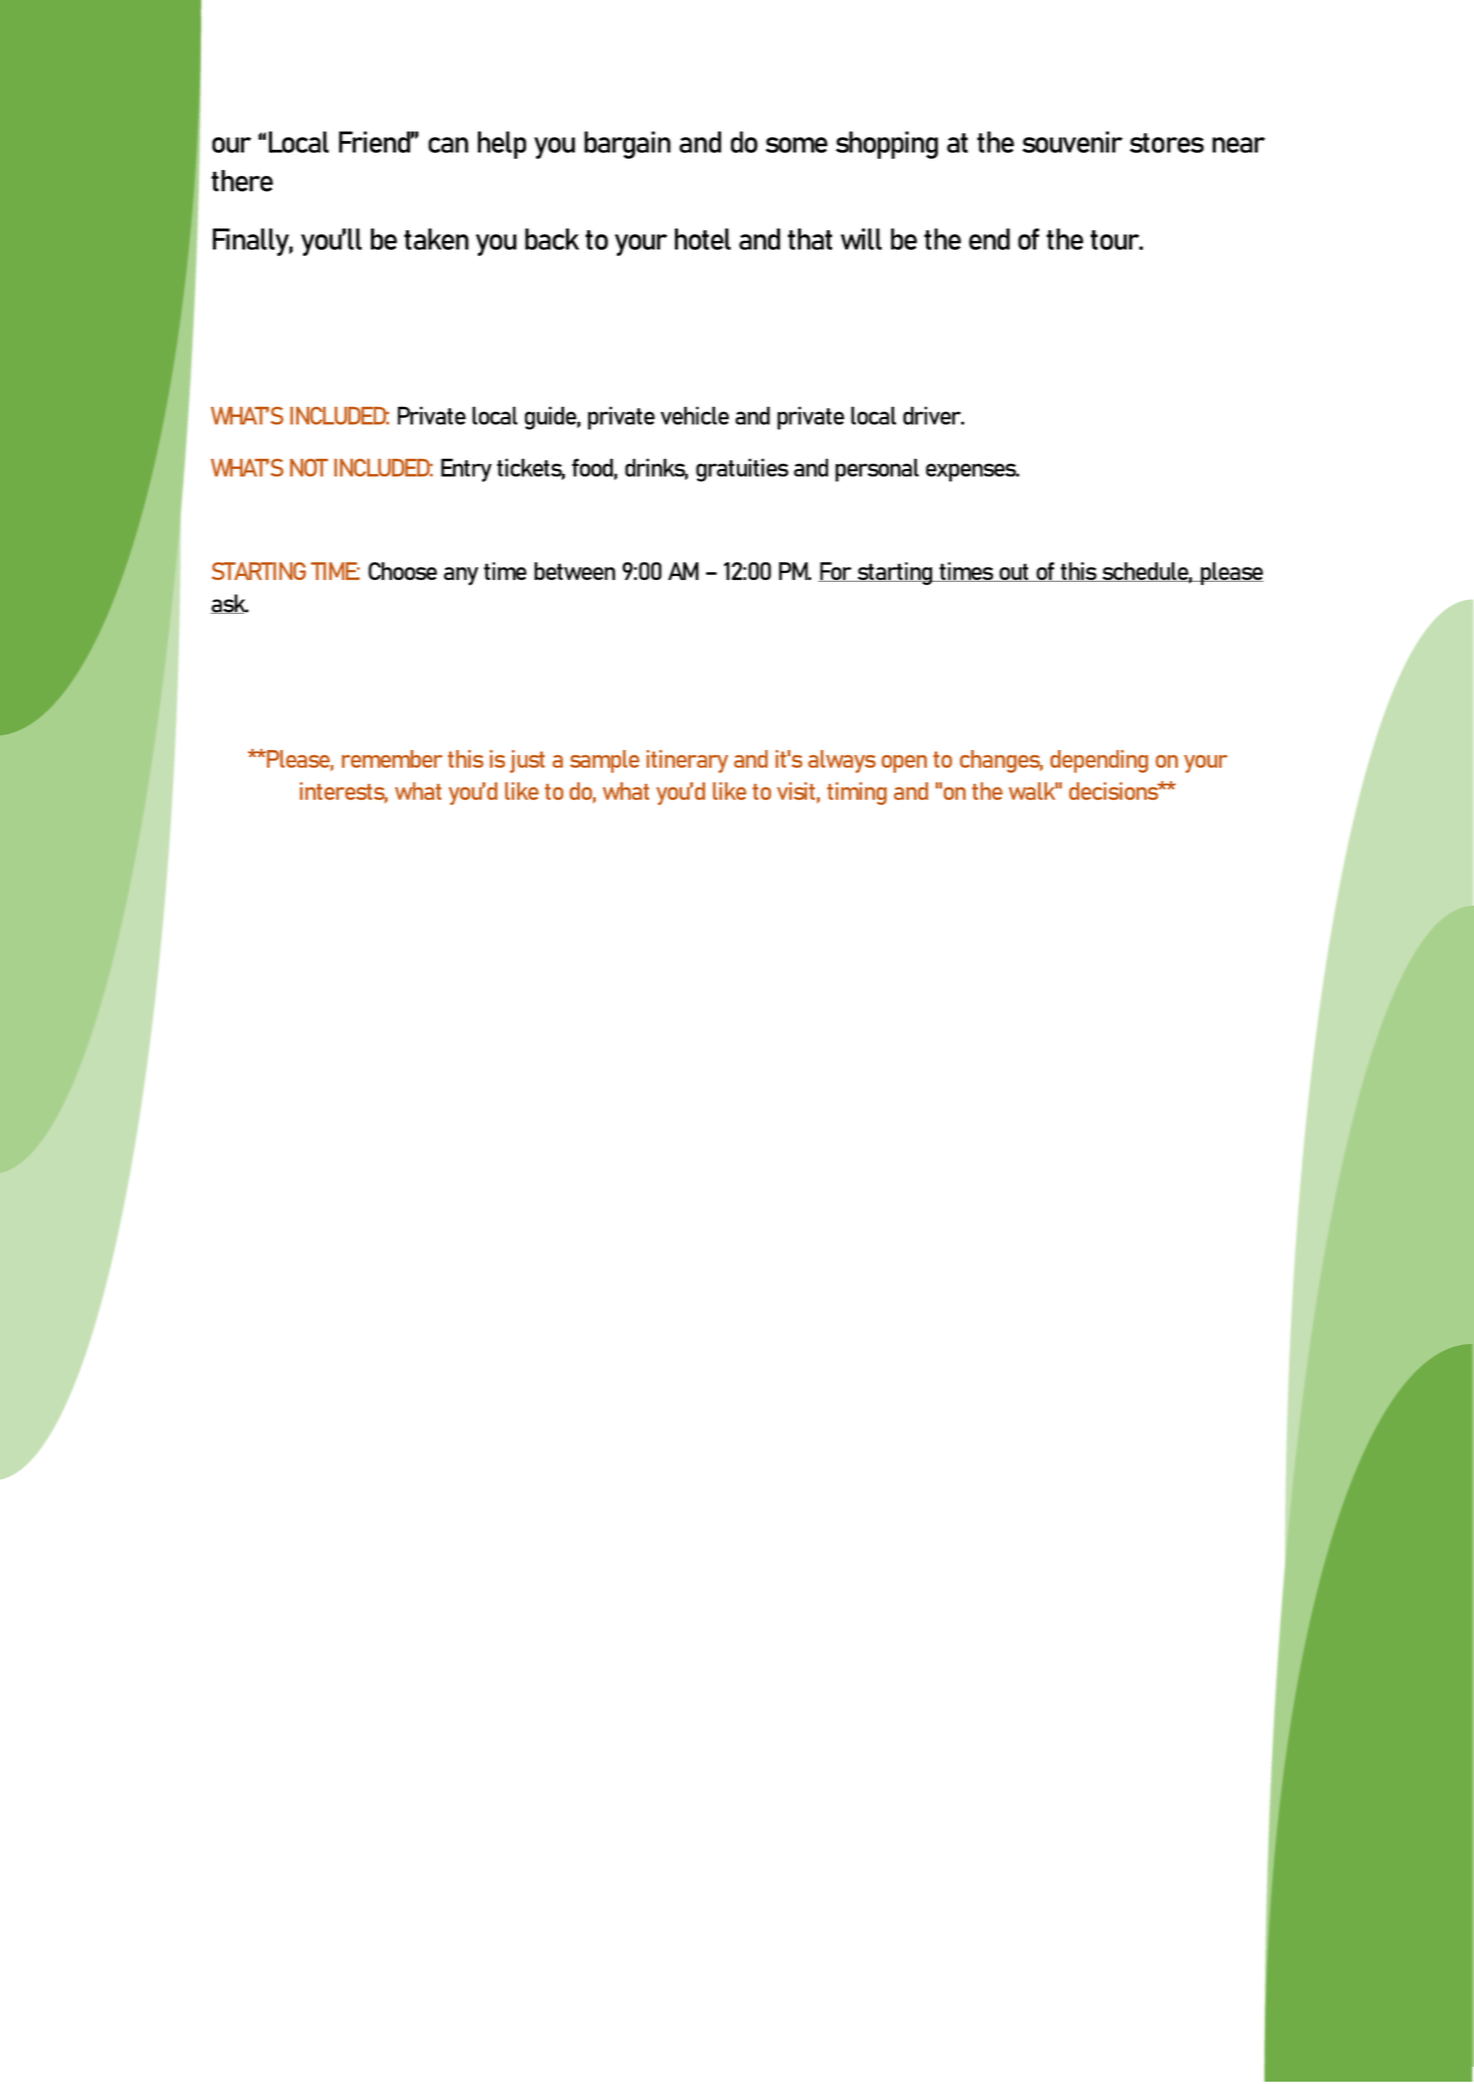  What do you see at coordinates (309, 468) in the screenshot?
I see `NOT` at bounding box center [309, 468].
